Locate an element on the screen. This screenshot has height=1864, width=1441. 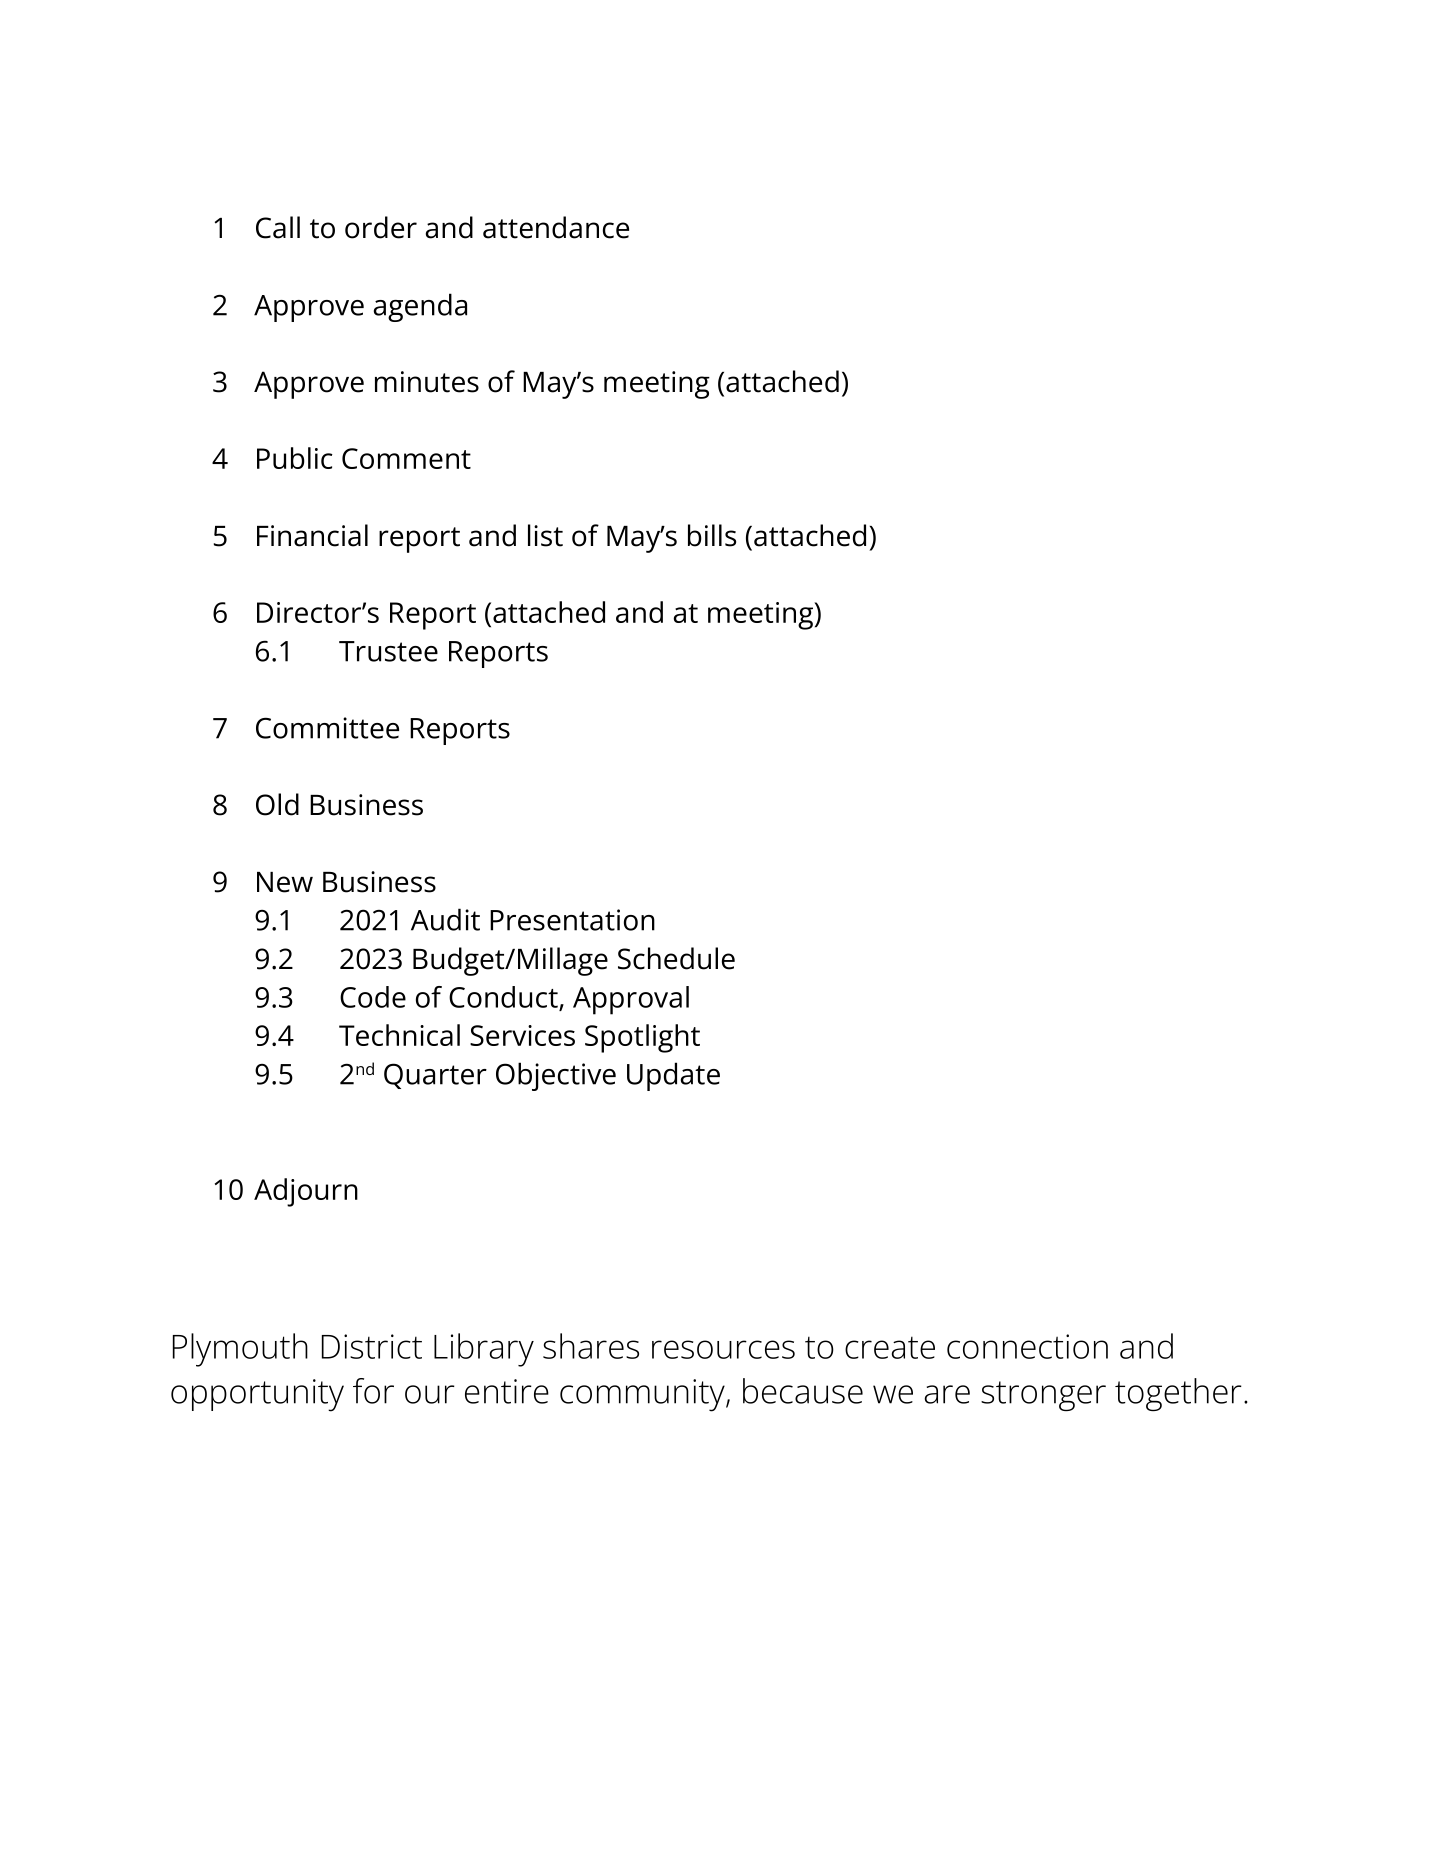
bills is located at coordinates (712, 535).
